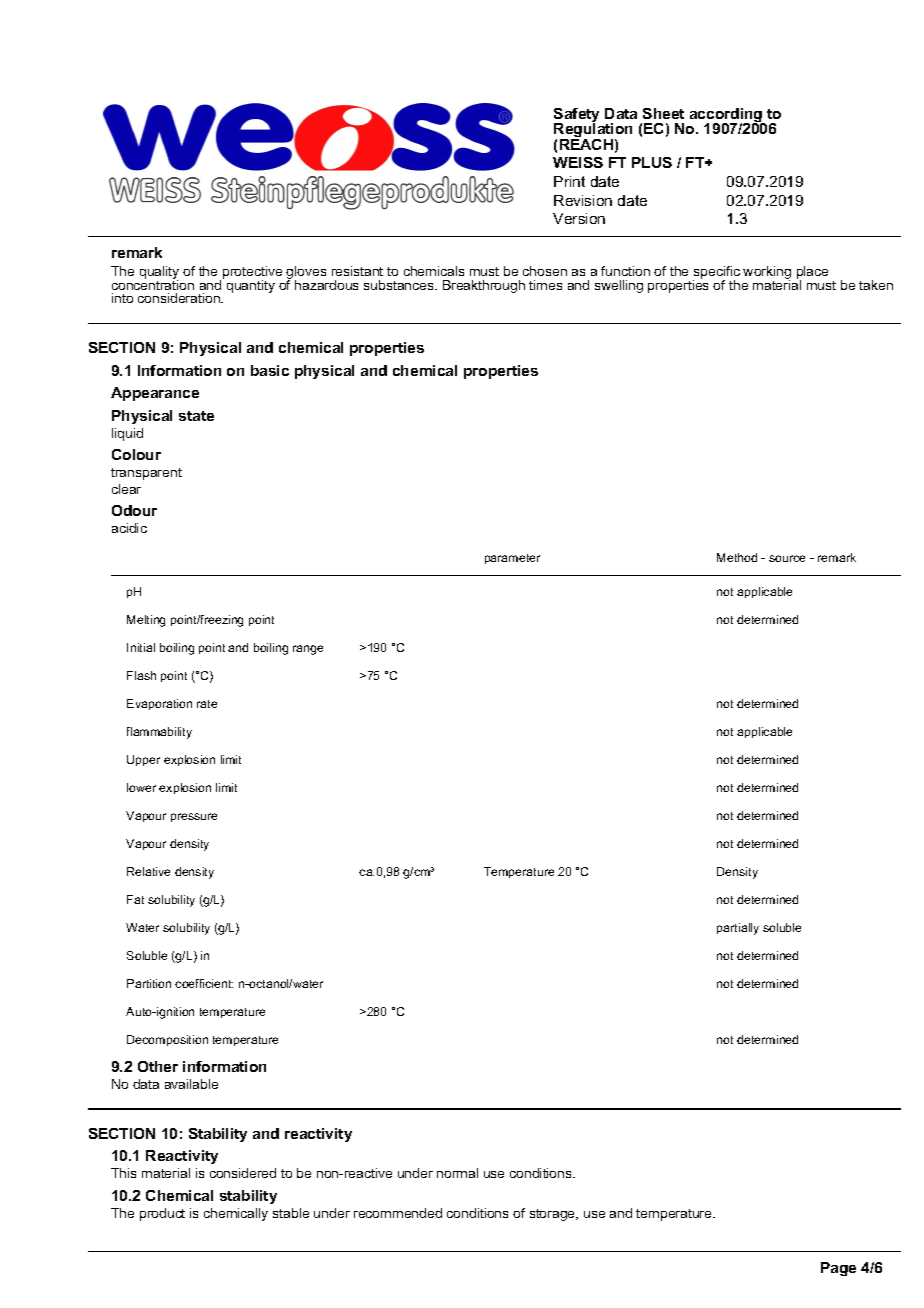 The width and height of the screenshot is (924, 1308). I want to click on WEISS, so click(578, 162).
